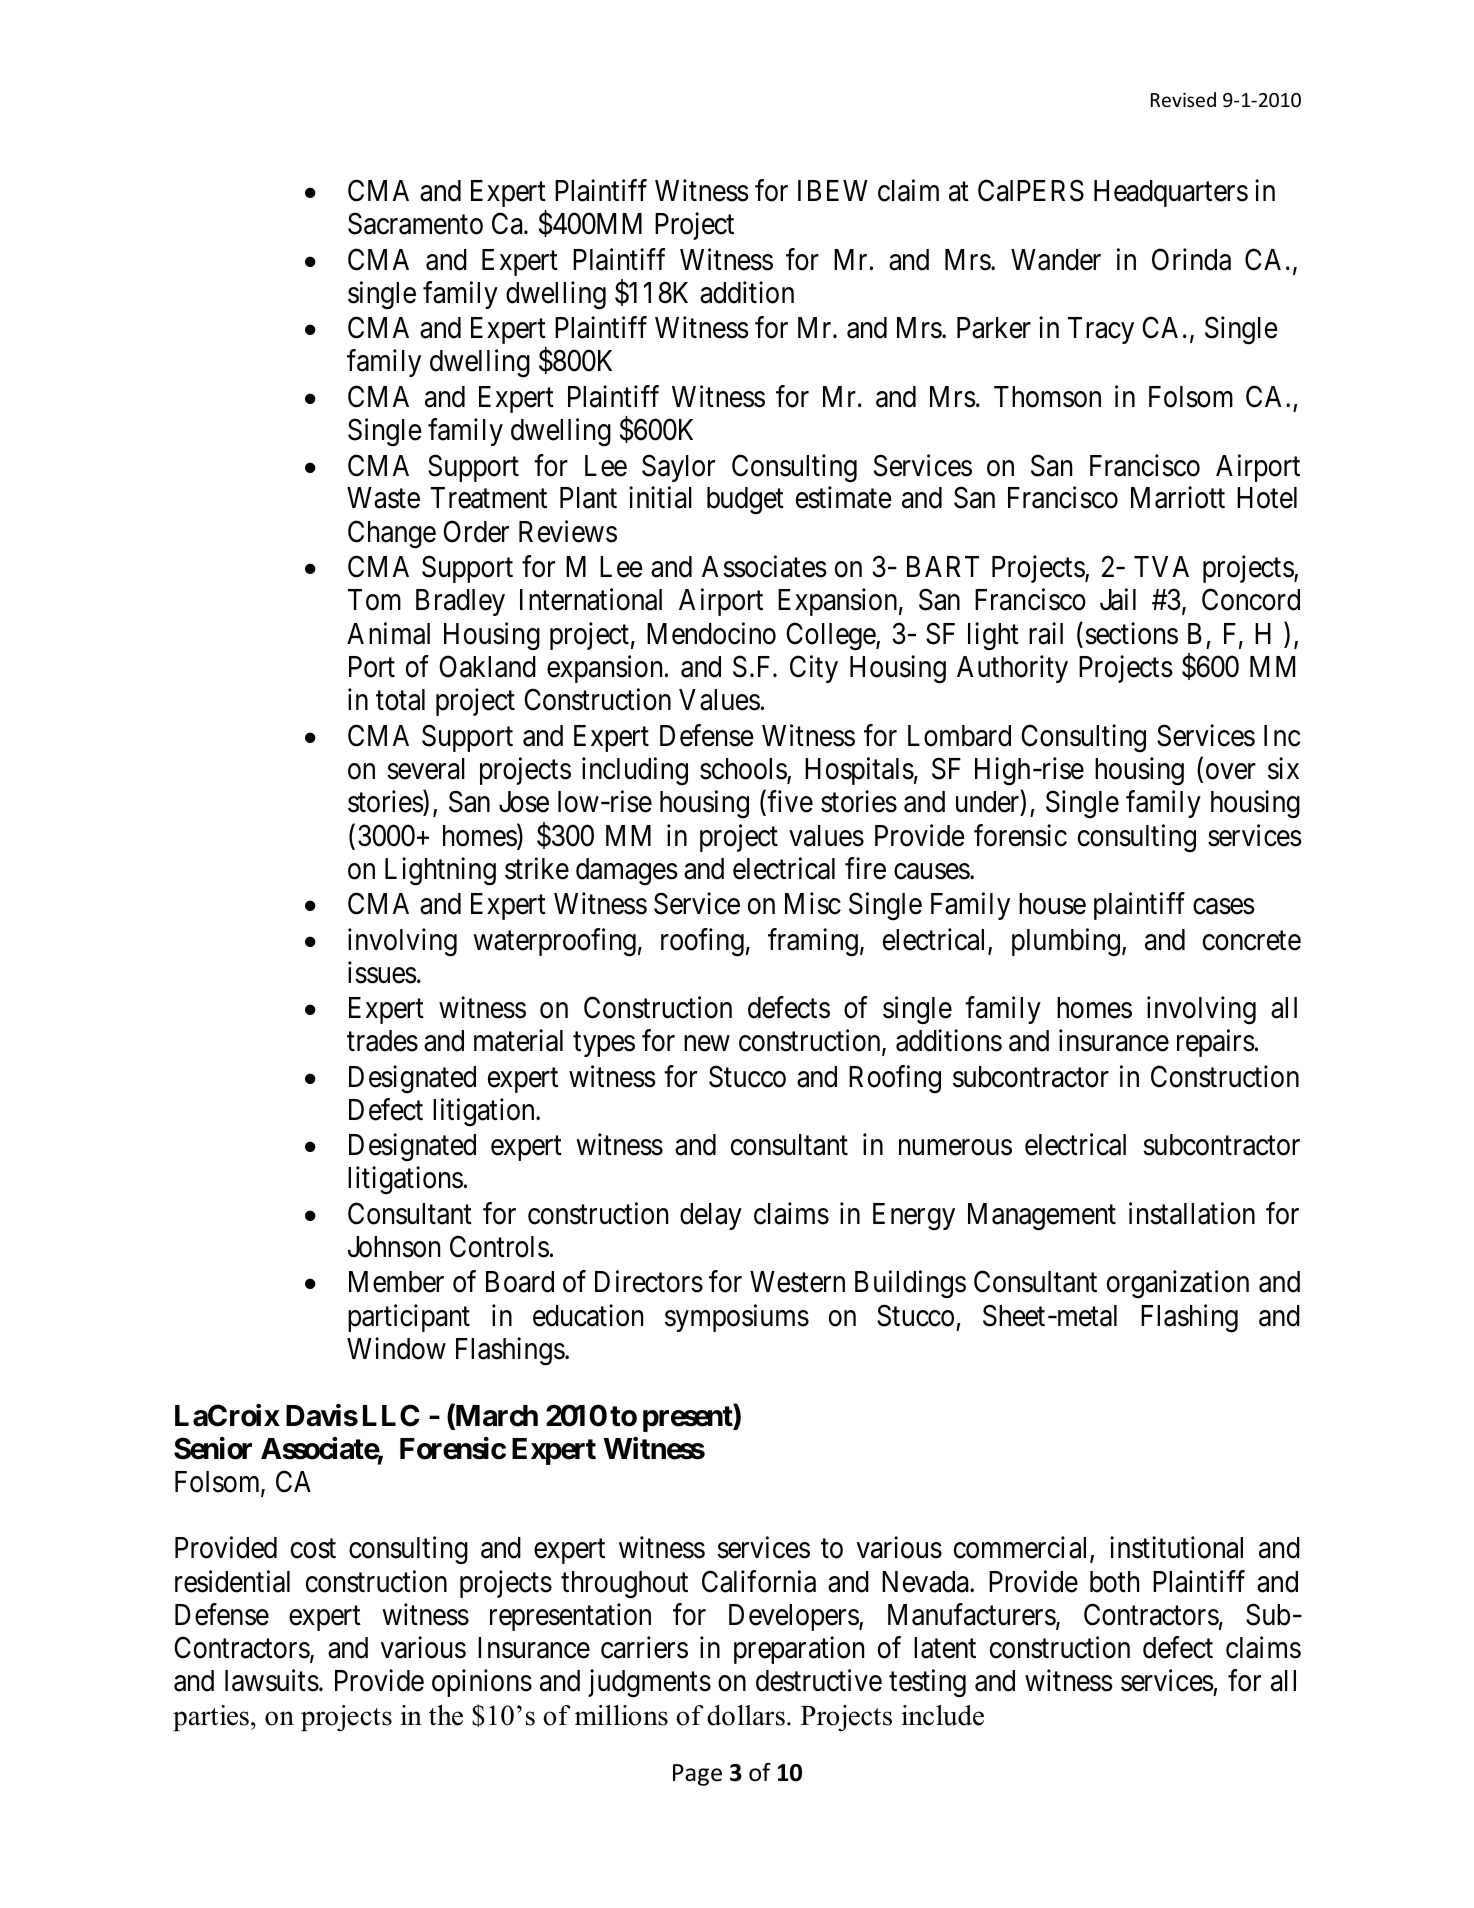 The width and height of the image is (1474, 1908). I want to click on lawsuits, so click(272, 1680).
